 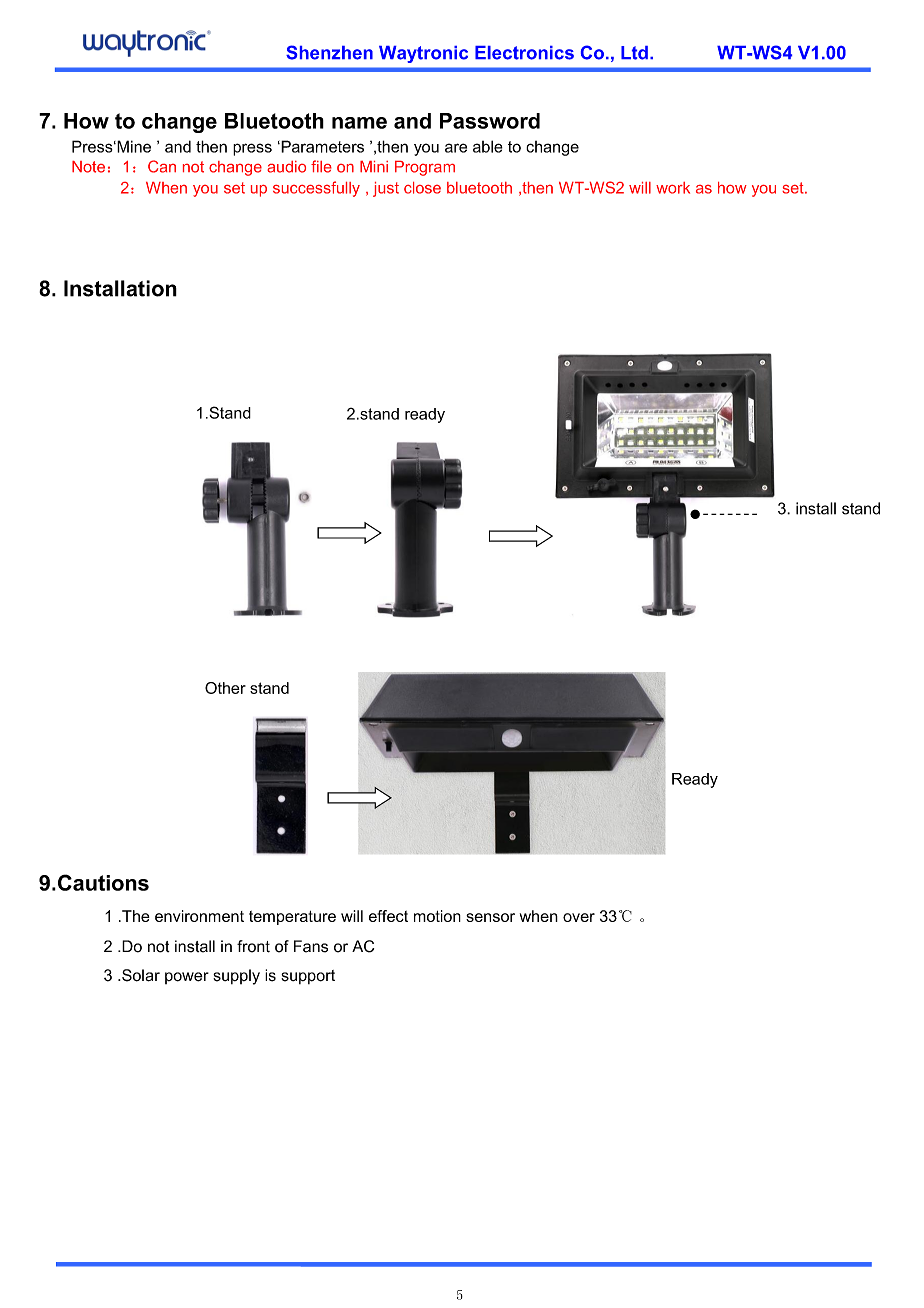 What do you see at coordinates (388, 916) in the image?
I see `effect` at bounding box center [388, 916].
